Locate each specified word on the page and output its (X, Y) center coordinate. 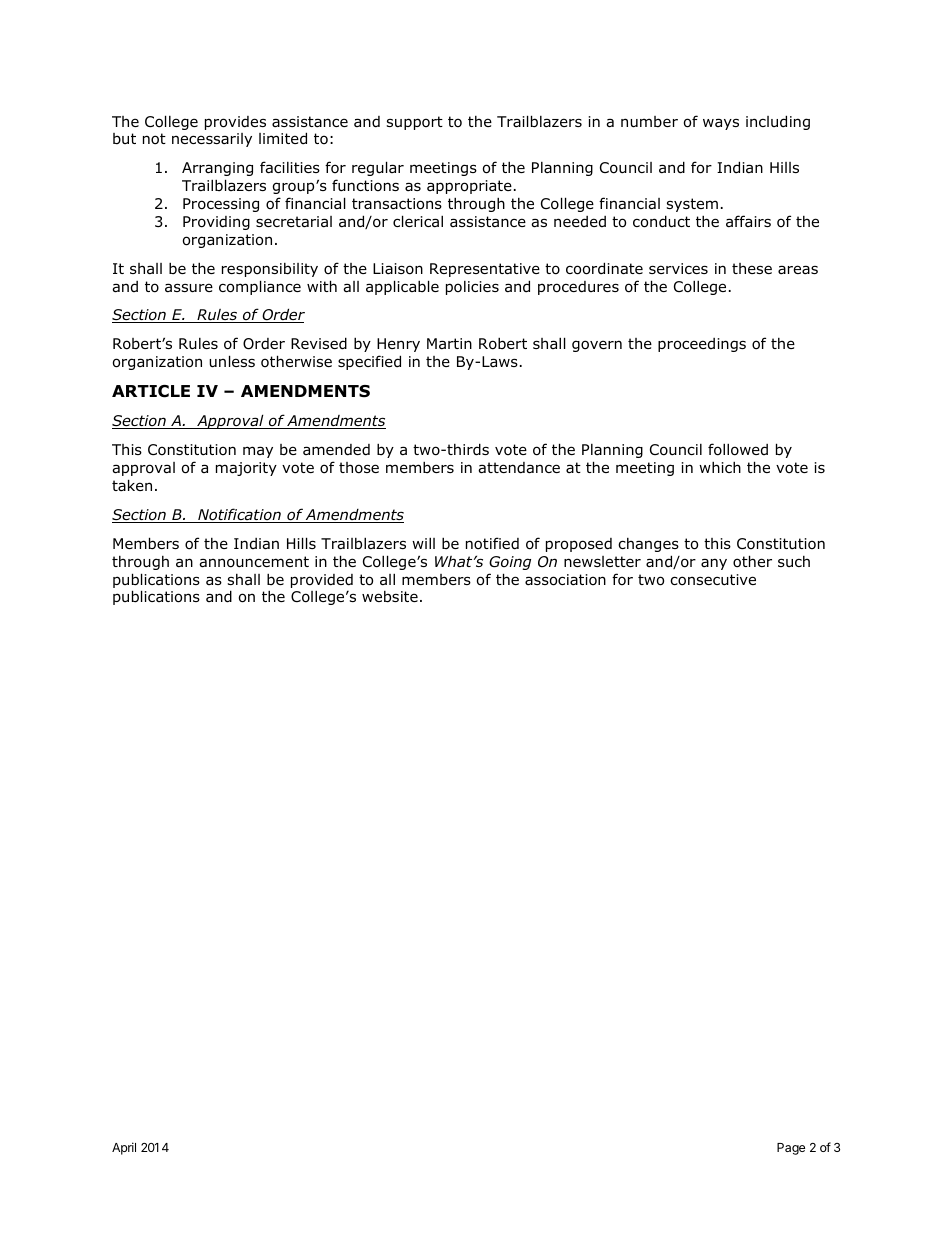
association (565, 580)
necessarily (212, 140)
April (124, 1148)
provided (322, 582)
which (720, 467)
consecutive (713, 580)
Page (791, 1149)
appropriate (469, 187)
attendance (519, 468)
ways (721, 124)
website (390, 597)
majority (246, 469)
